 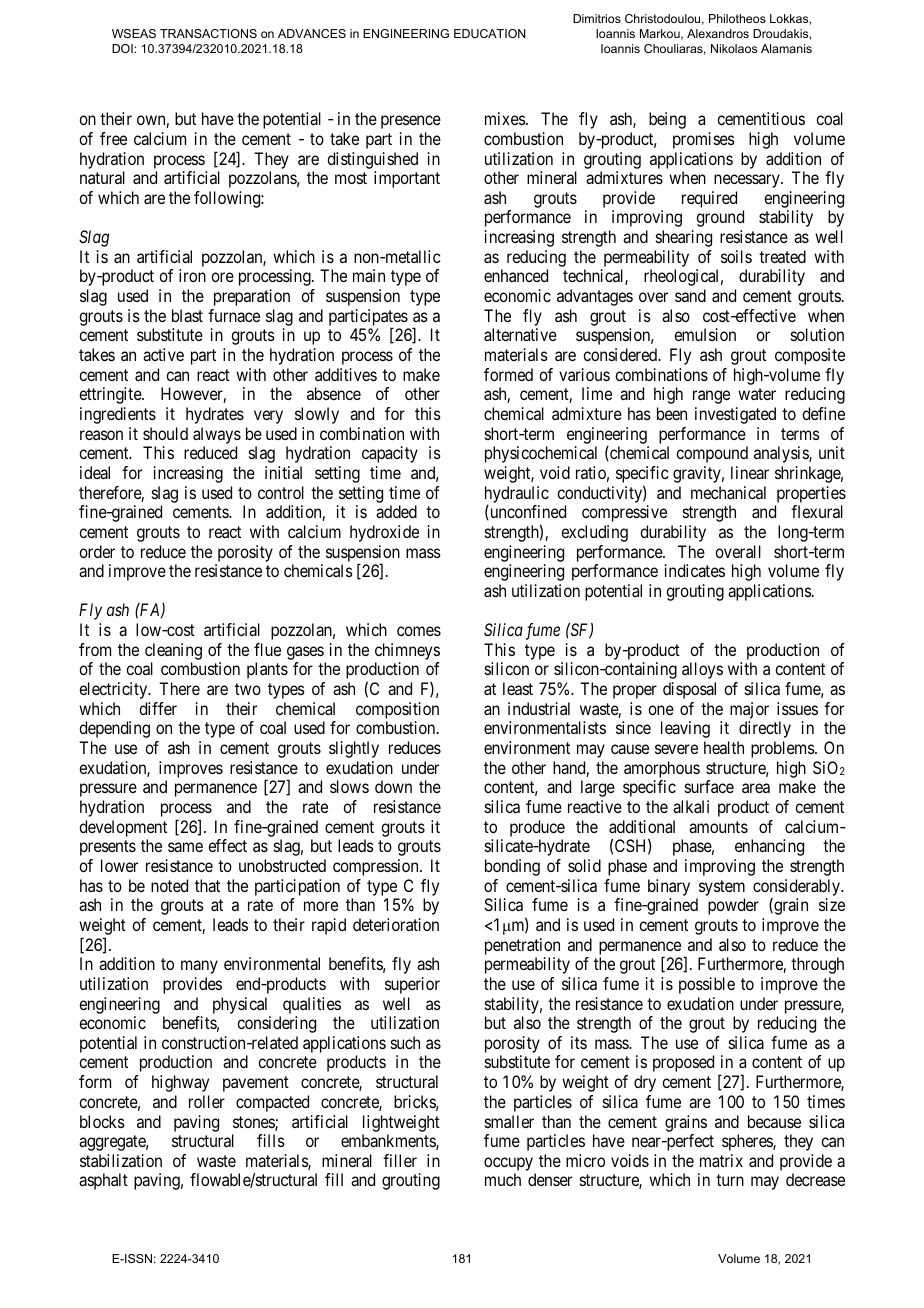 I want to click on blast, so click(x=187, y=315).
